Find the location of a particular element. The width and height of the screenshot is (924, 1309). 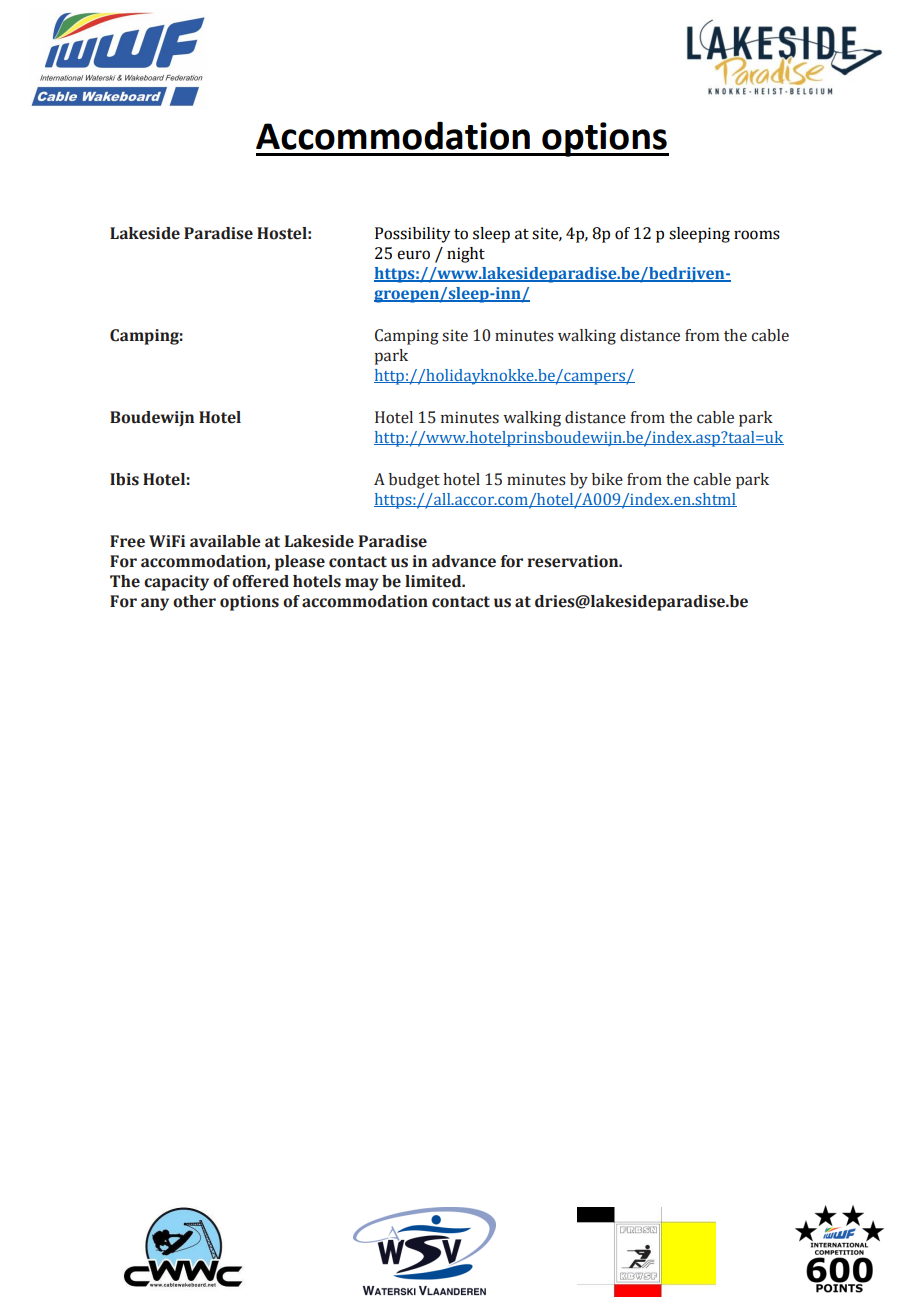

budget is located at coordinates (414, 481).
